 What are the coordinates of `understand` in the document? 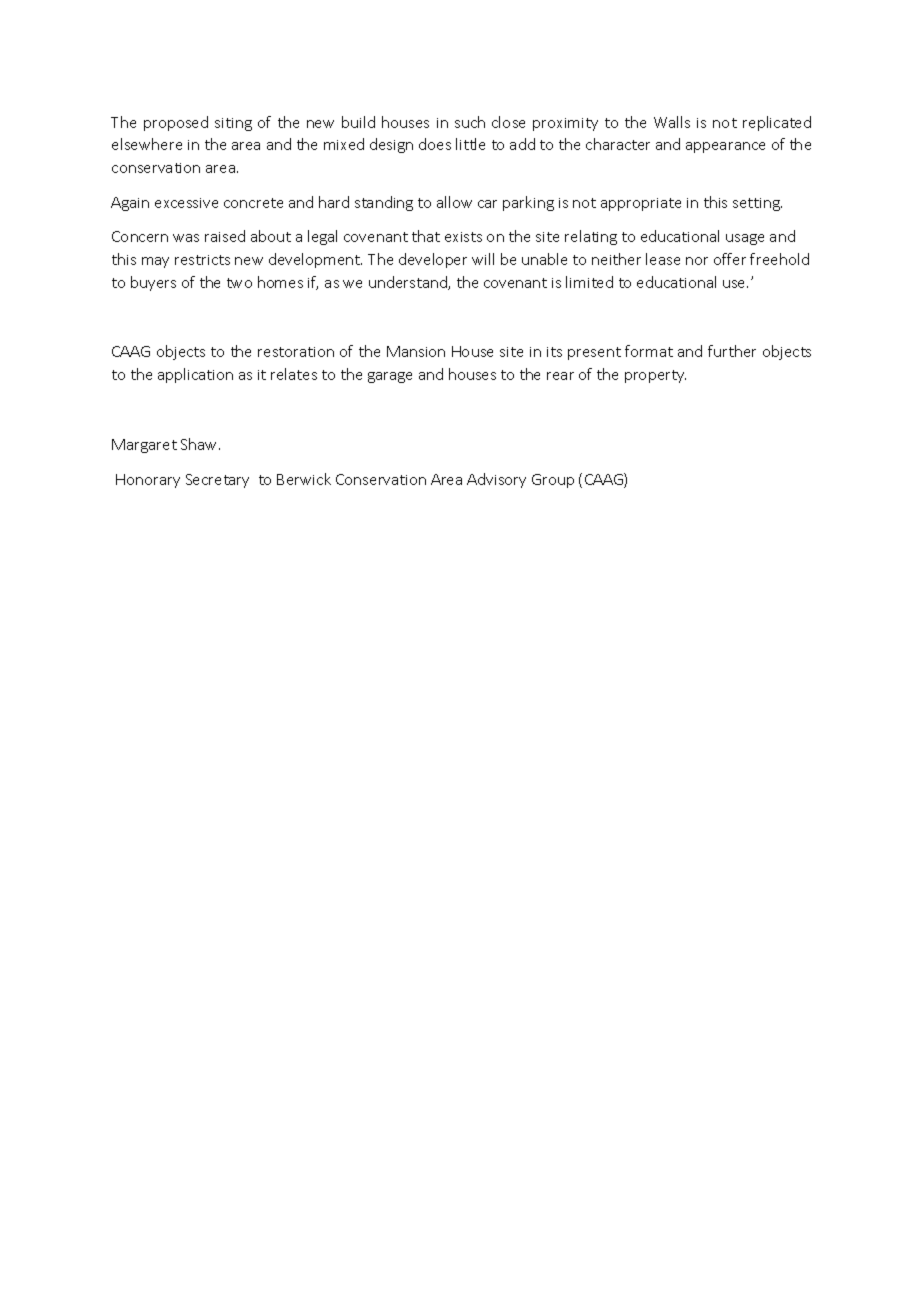 It's located at (409, 283).
